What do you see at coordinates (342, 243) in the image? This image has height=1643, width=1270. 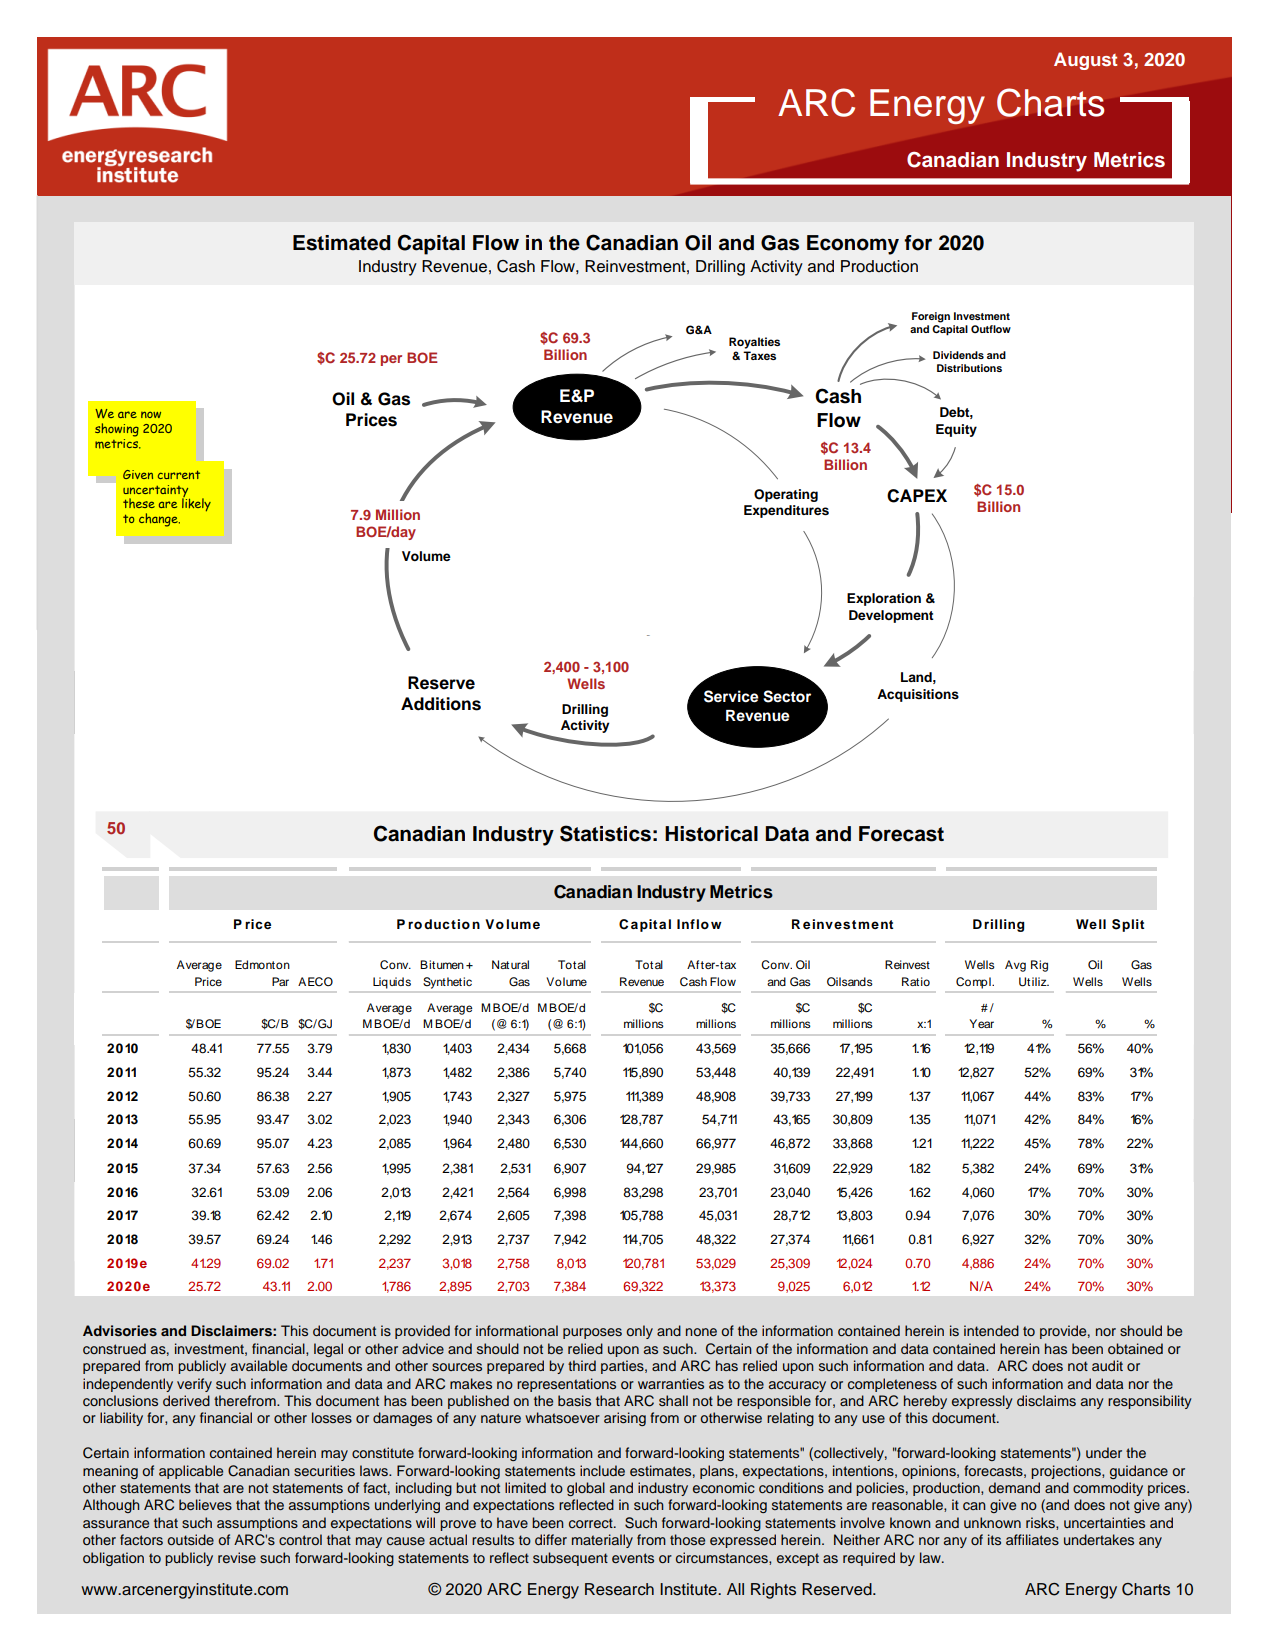 I see `Estimated` at bounding box center [342, 243].
